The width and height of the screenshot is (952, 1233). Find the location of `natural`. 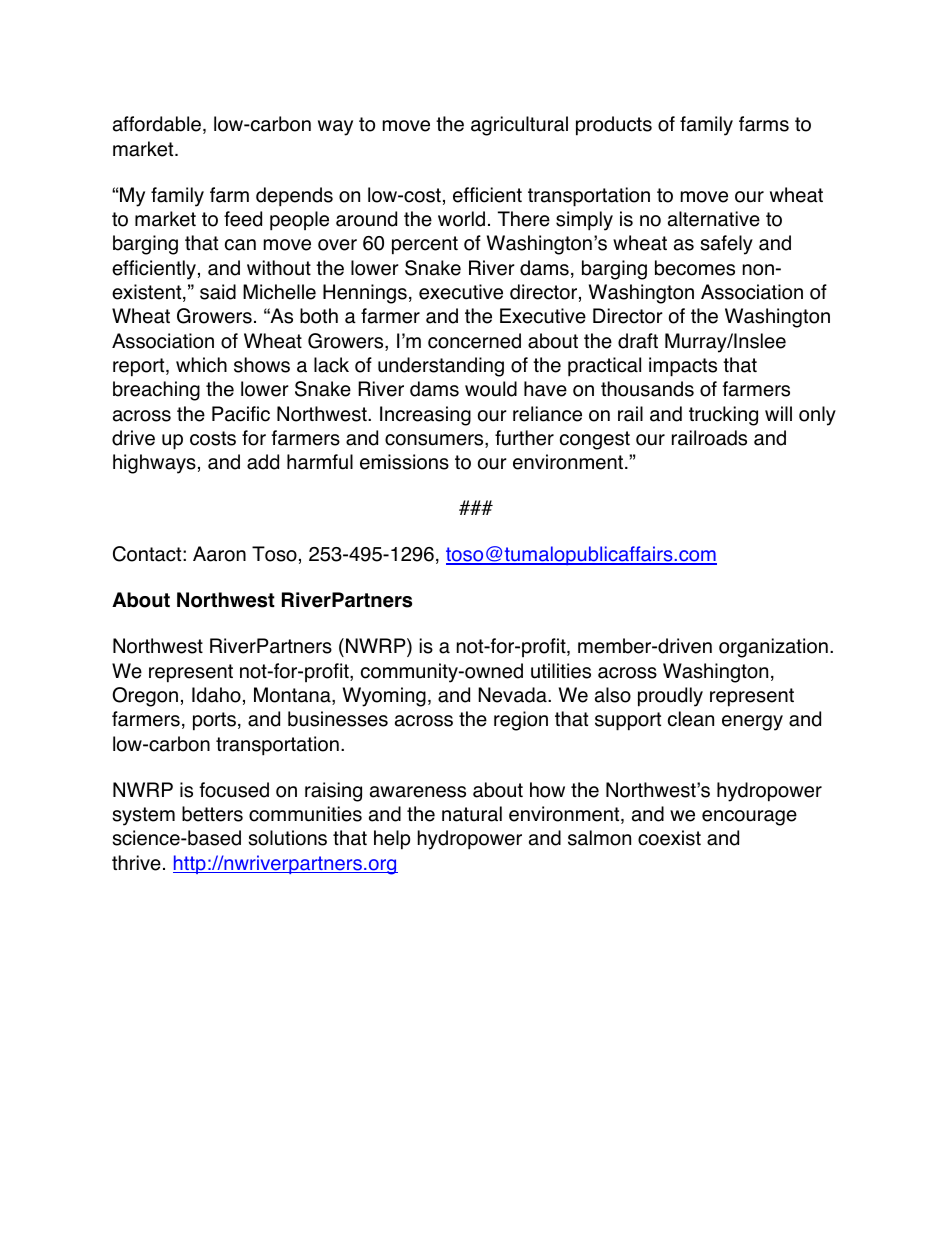

natural is located at coordinates (472, 814).
